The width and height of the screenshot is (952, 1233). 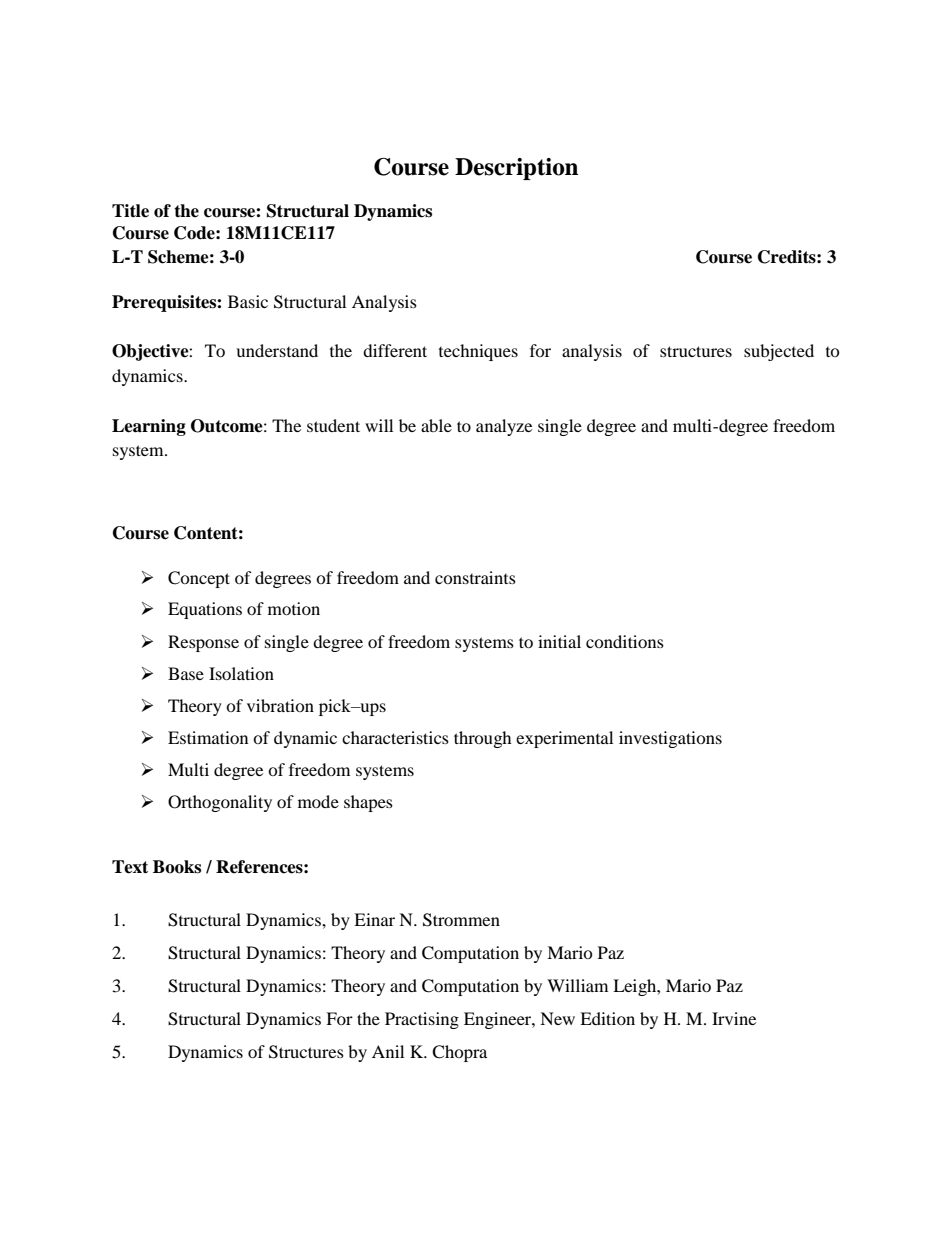 What do you see at coordinates (220, 803) in the screenshot?
I see `Orthogonality` at bounding box center [220, 803].
